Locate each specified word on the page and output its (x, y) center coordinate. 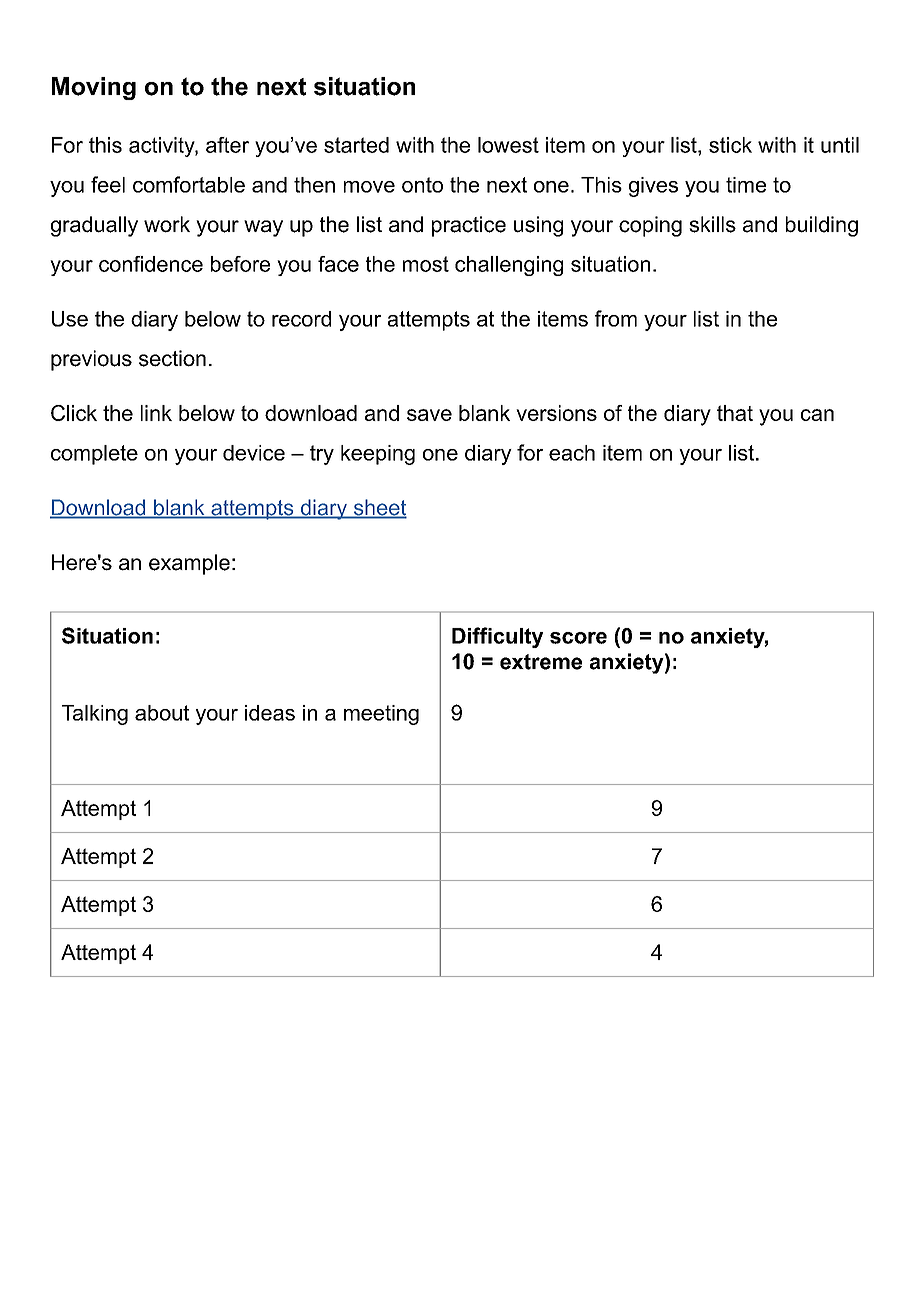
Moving (94, 88)
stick (730, 145)
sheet (379, 508)
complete (94, 455)
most (426, 264)
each (572, 453)
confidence (151, 264)
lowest (508, 145)
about (162, 713)
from (616, 318)
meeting (381, 715)
